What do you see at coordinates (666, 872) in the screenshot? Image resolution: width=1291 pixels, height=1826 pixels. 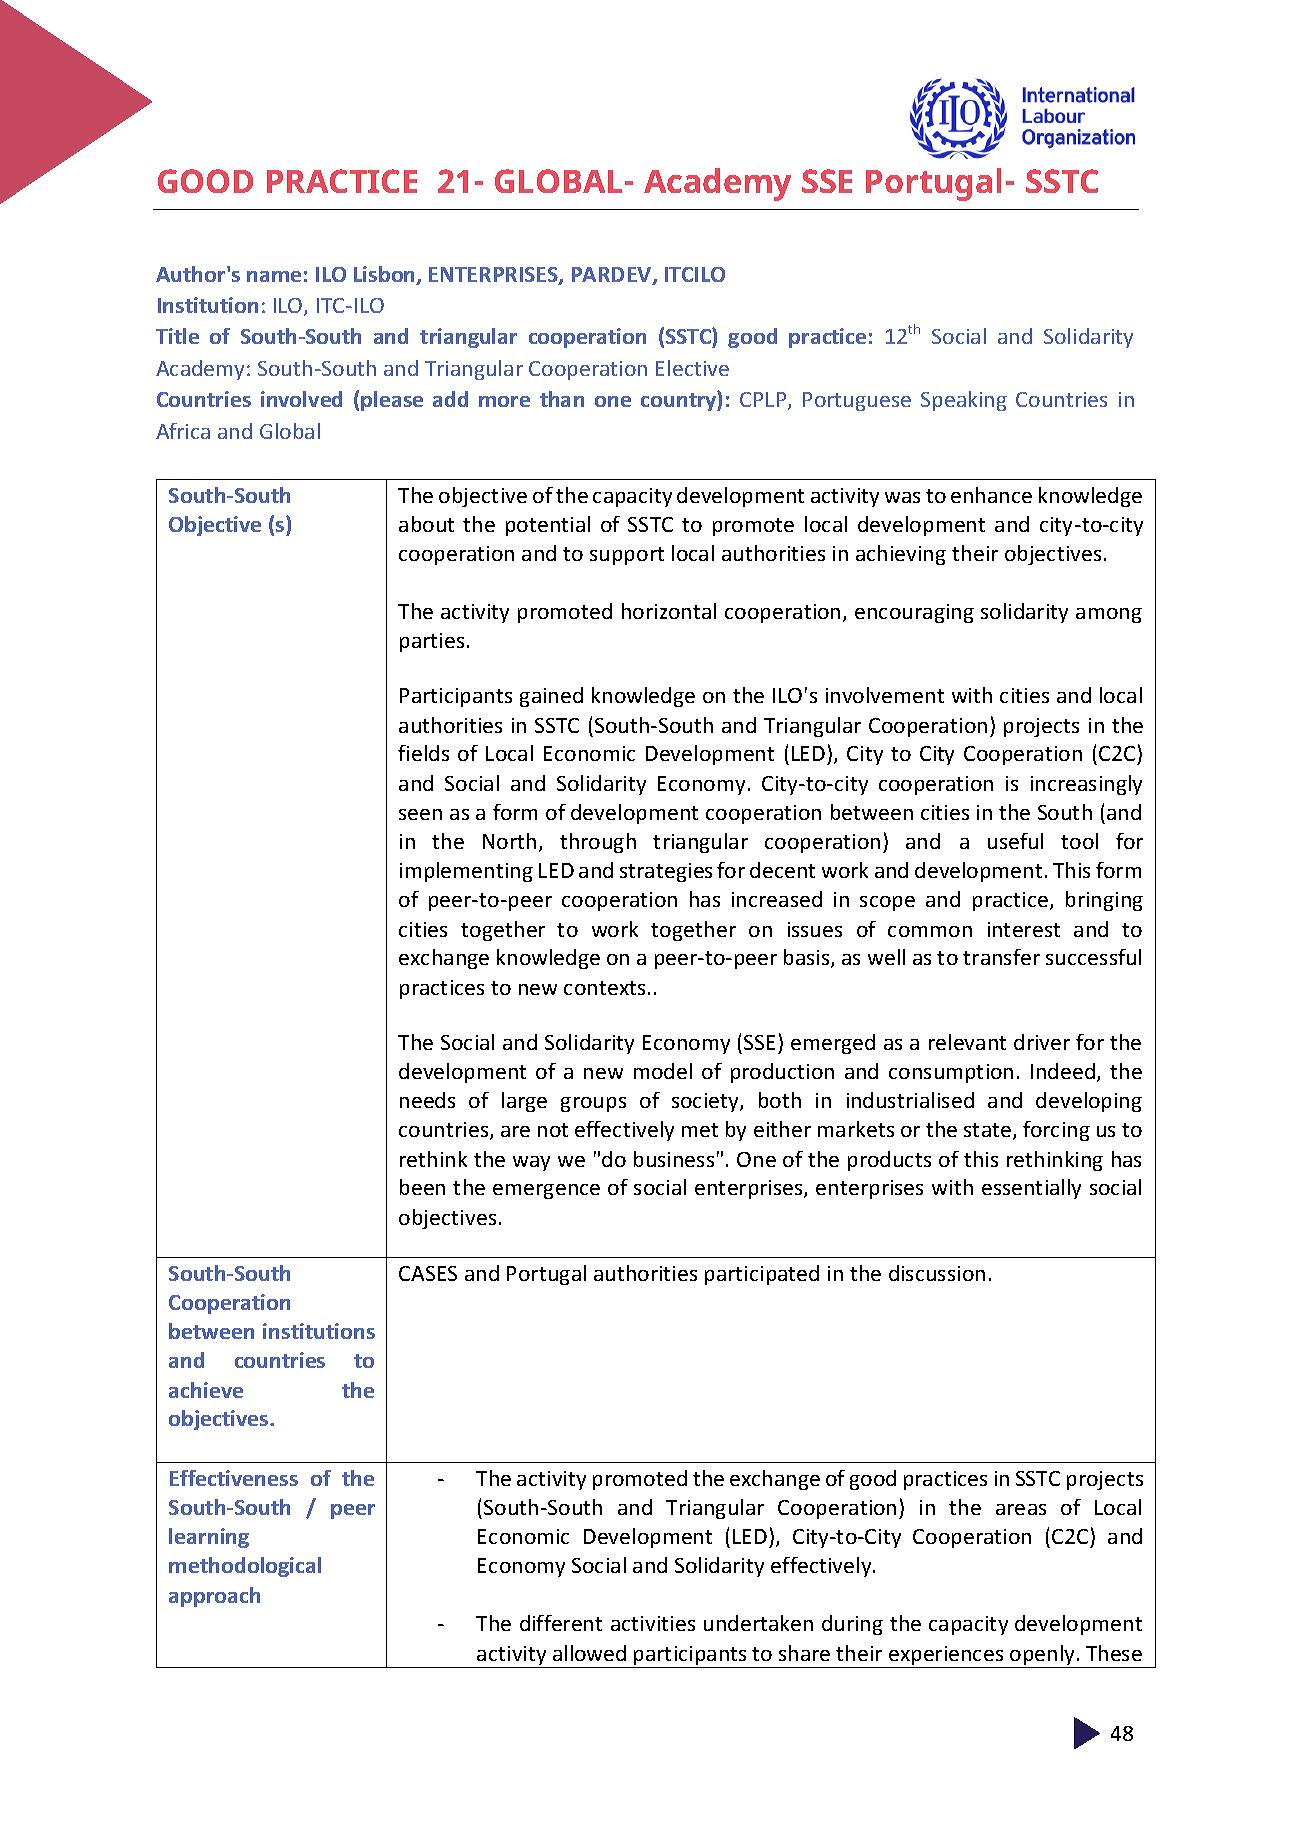 I see `strategies` at bounding box center [666, 872].
